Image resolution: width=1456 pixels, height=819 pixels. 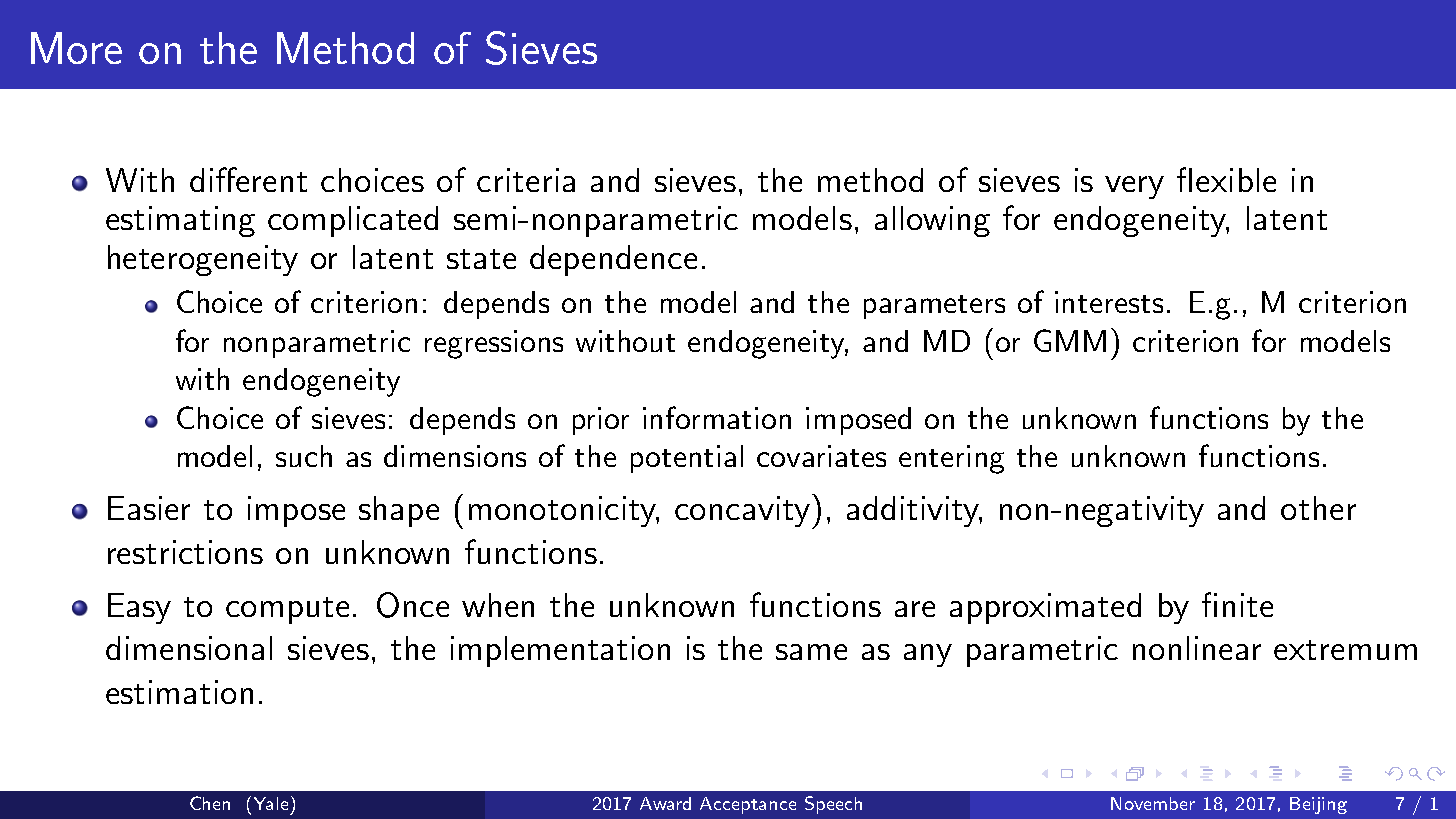 I want to click on More, so click(x=76, y=48).
